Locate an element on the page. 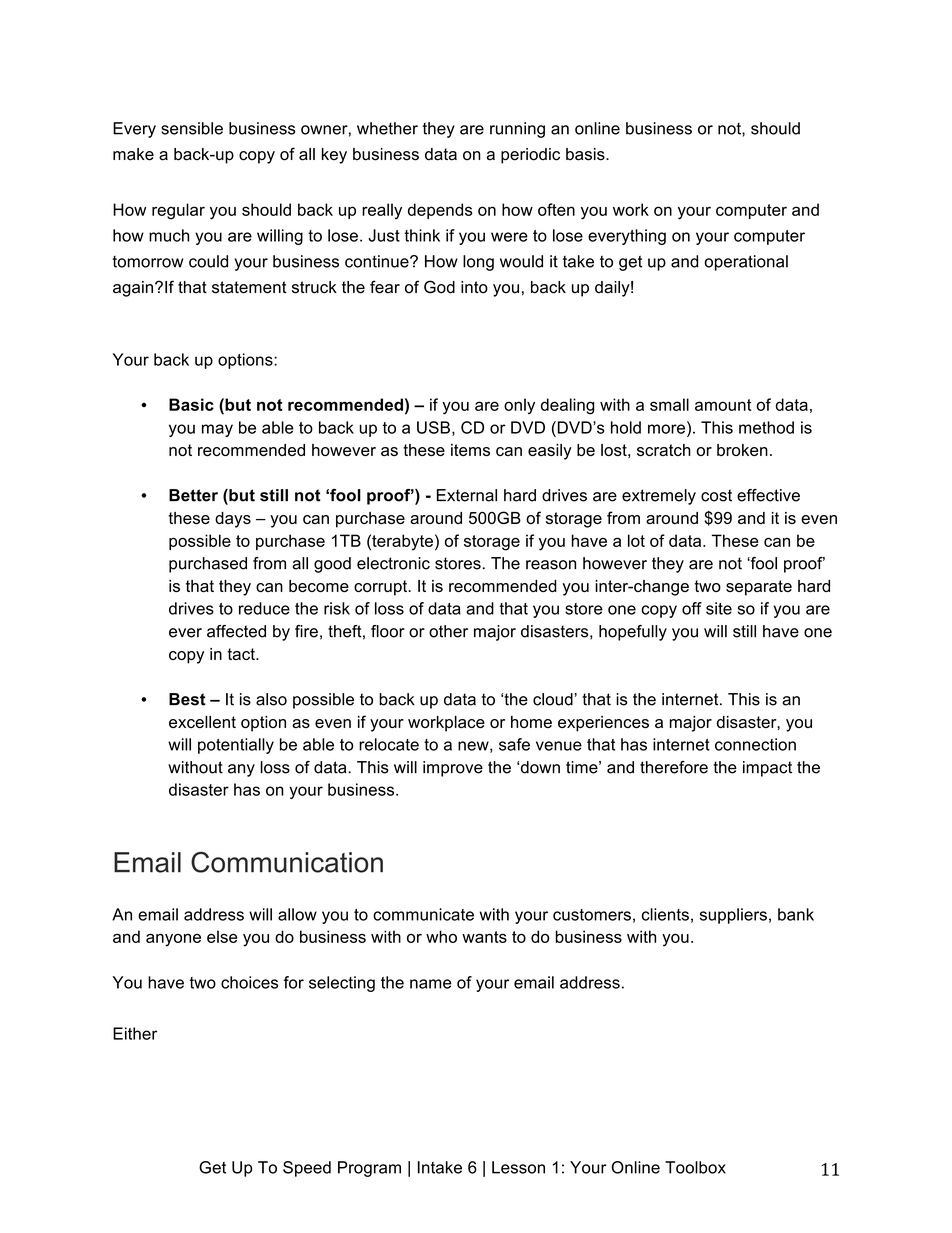 The width and height of the document is (952, 1233). basis is located at coordinates (586, 154).
